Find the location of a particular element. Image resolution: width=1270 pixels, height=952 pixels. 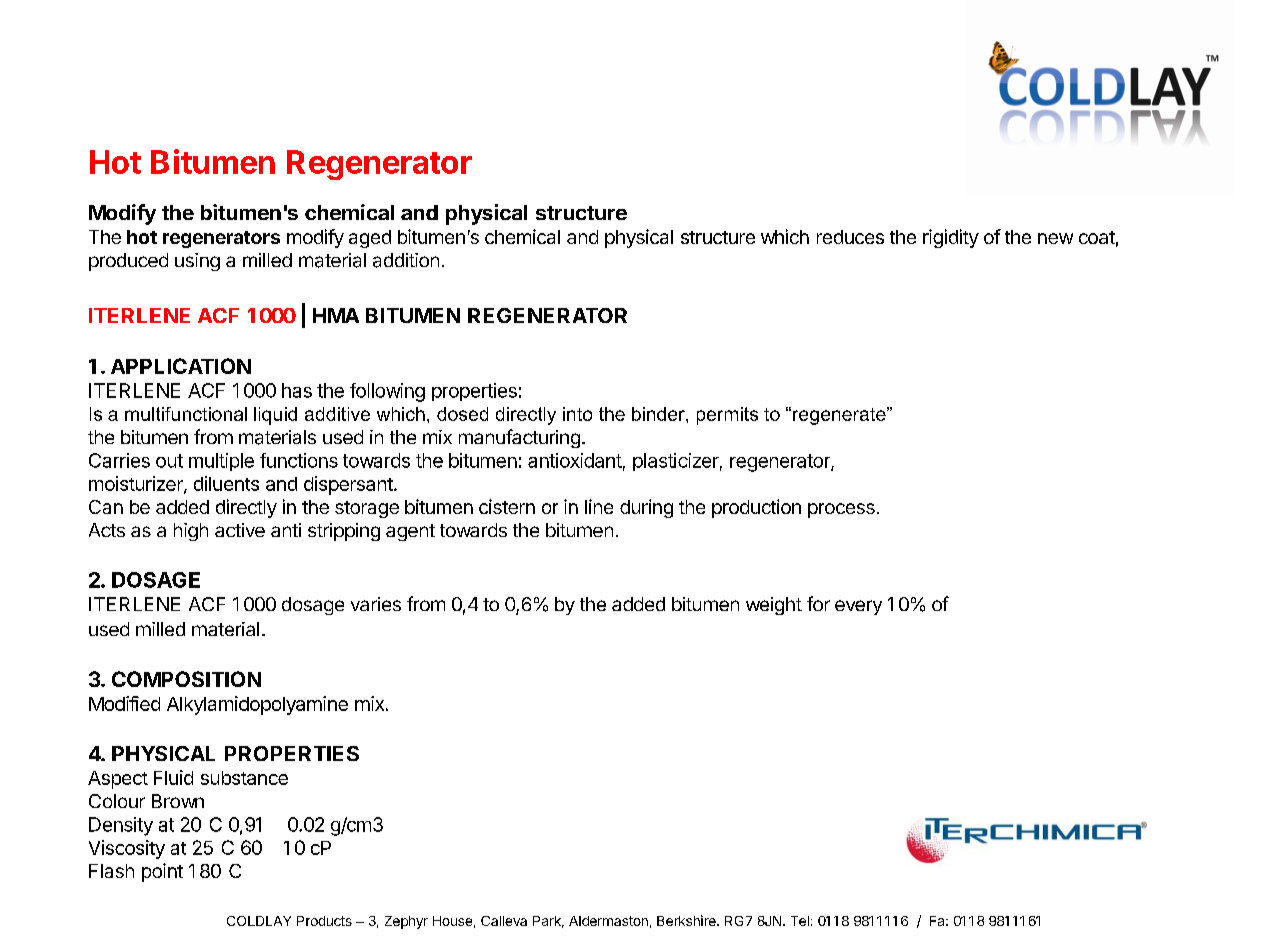

point is located at coordinates (162, 872).
